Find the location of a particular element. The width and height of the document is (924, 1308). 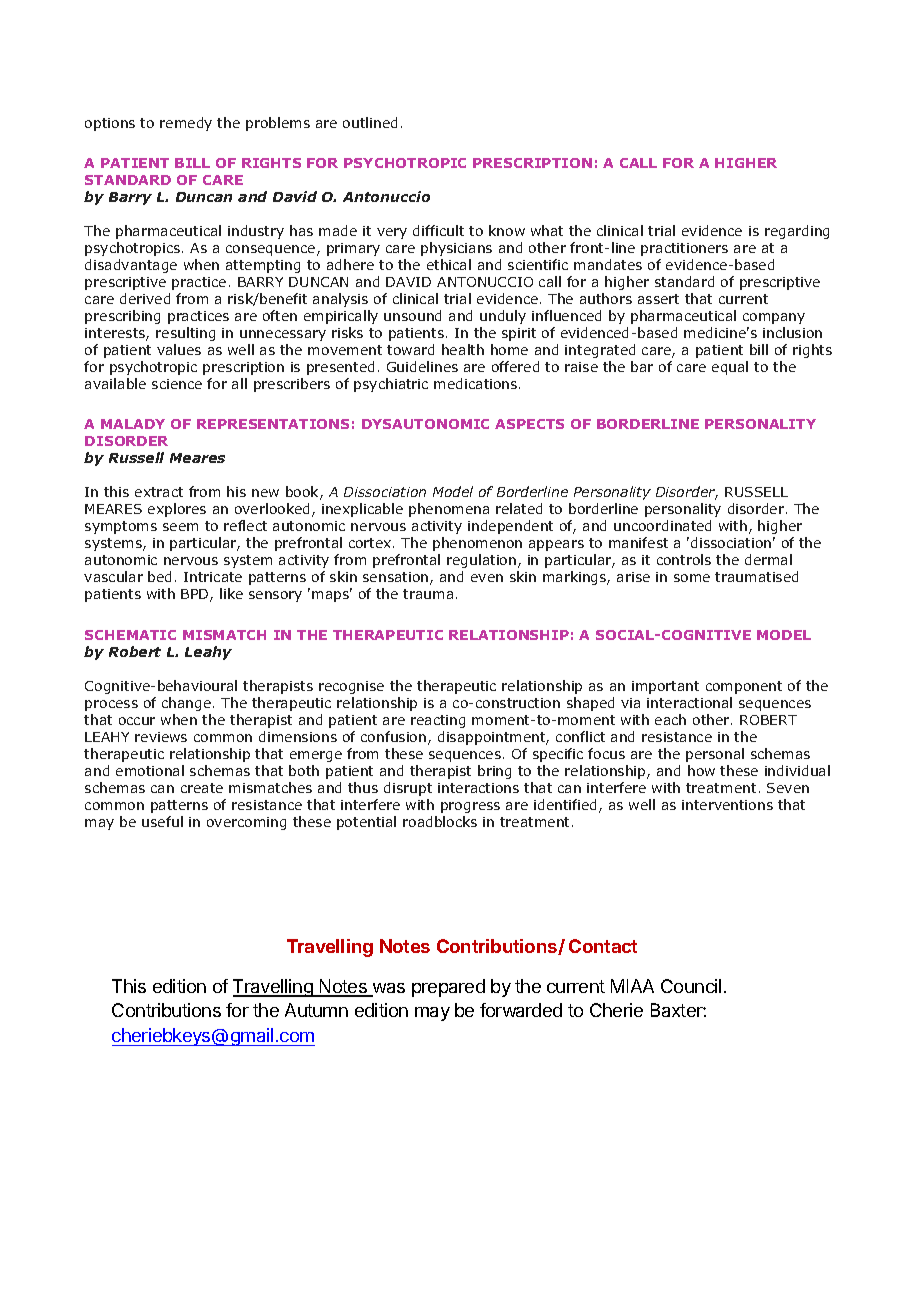

Intricate is located at coordinates (213, 577).
